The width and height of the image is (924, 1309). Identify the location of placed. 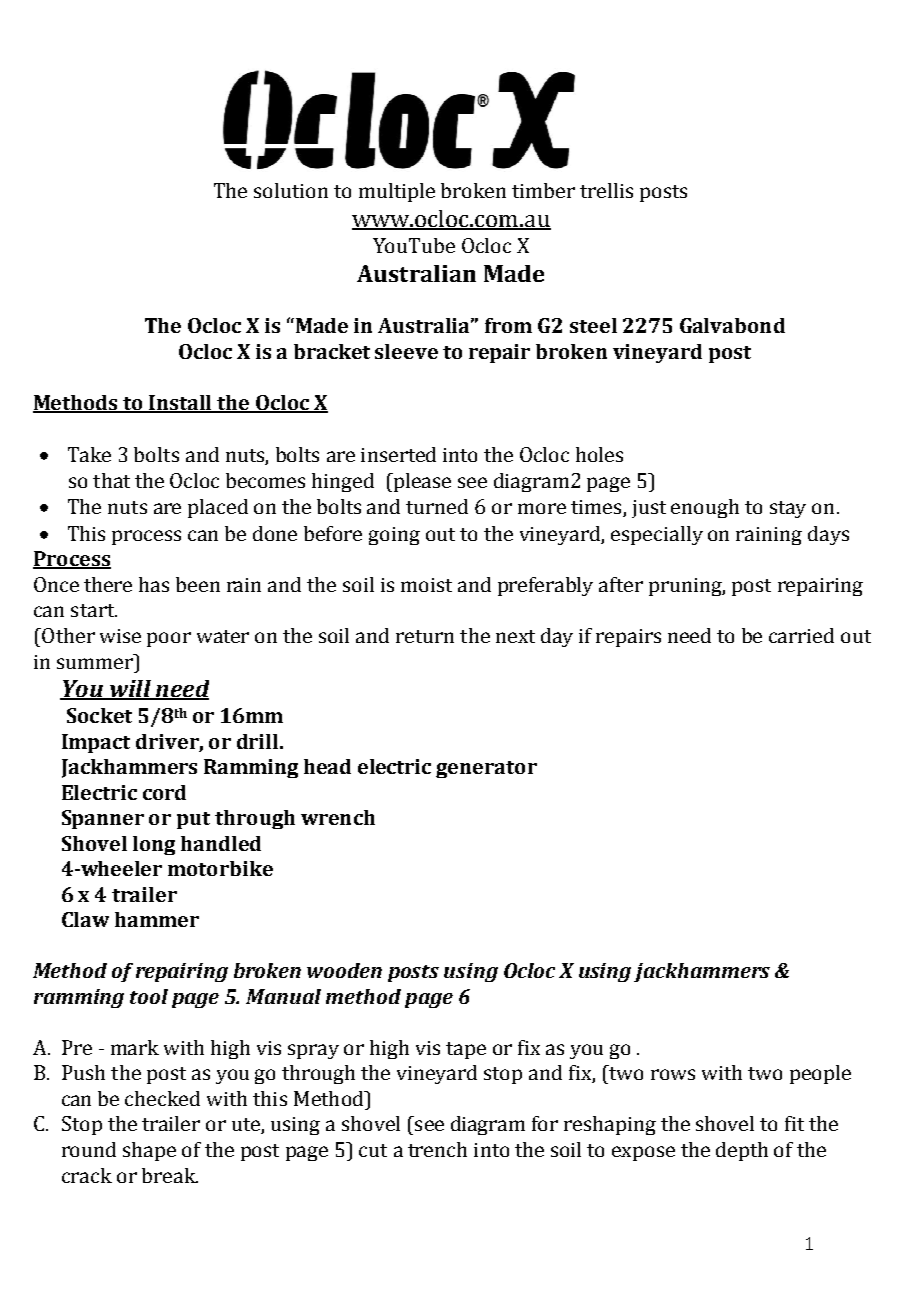
(218, 508).
